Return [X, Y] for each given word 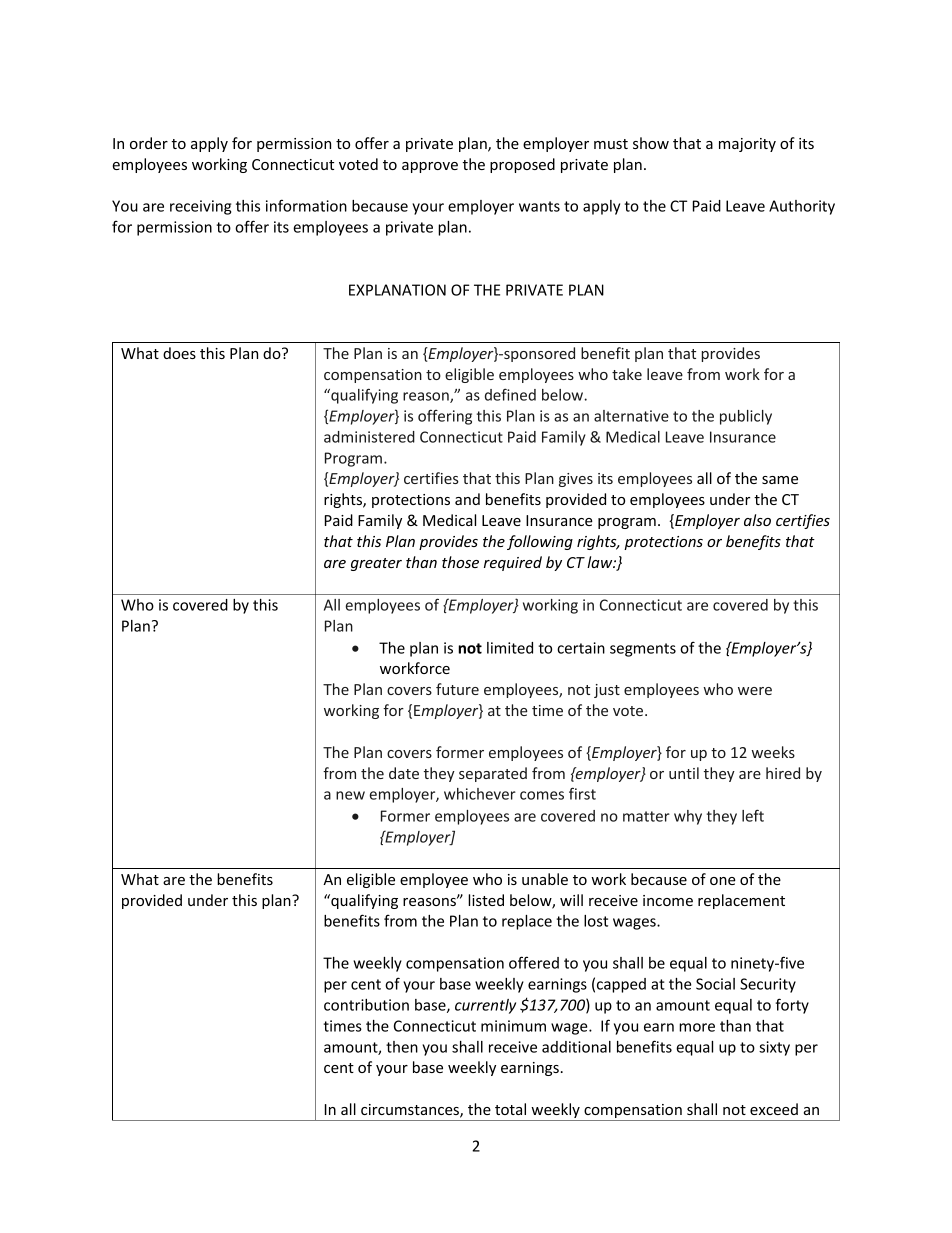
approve [430, 167]
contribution [366, 1005]
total [510, 1109]
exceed [774, 1109]
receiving [200, 207]
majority [747, 145]
